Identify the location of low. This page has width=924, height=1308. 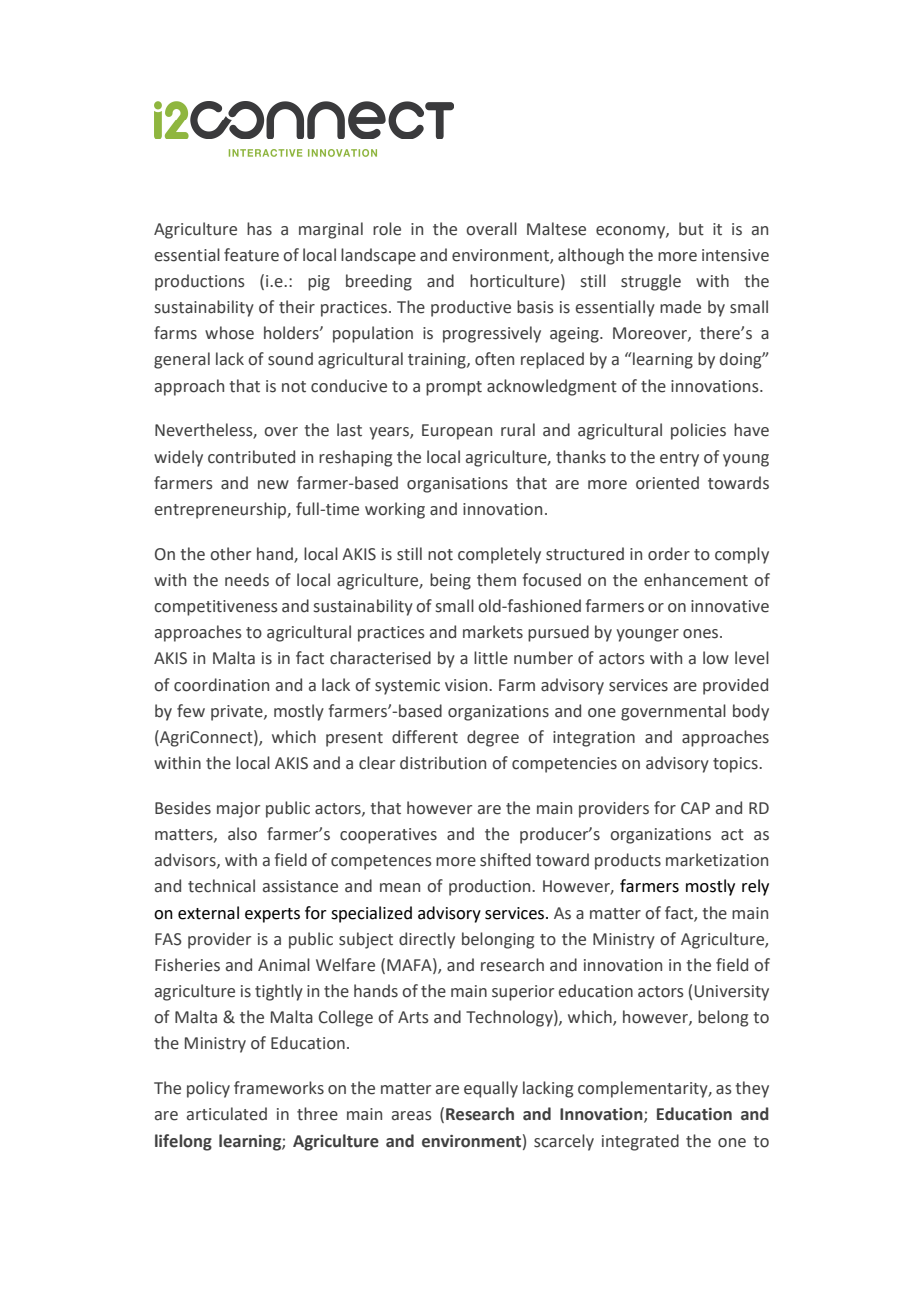
(716, 658).
